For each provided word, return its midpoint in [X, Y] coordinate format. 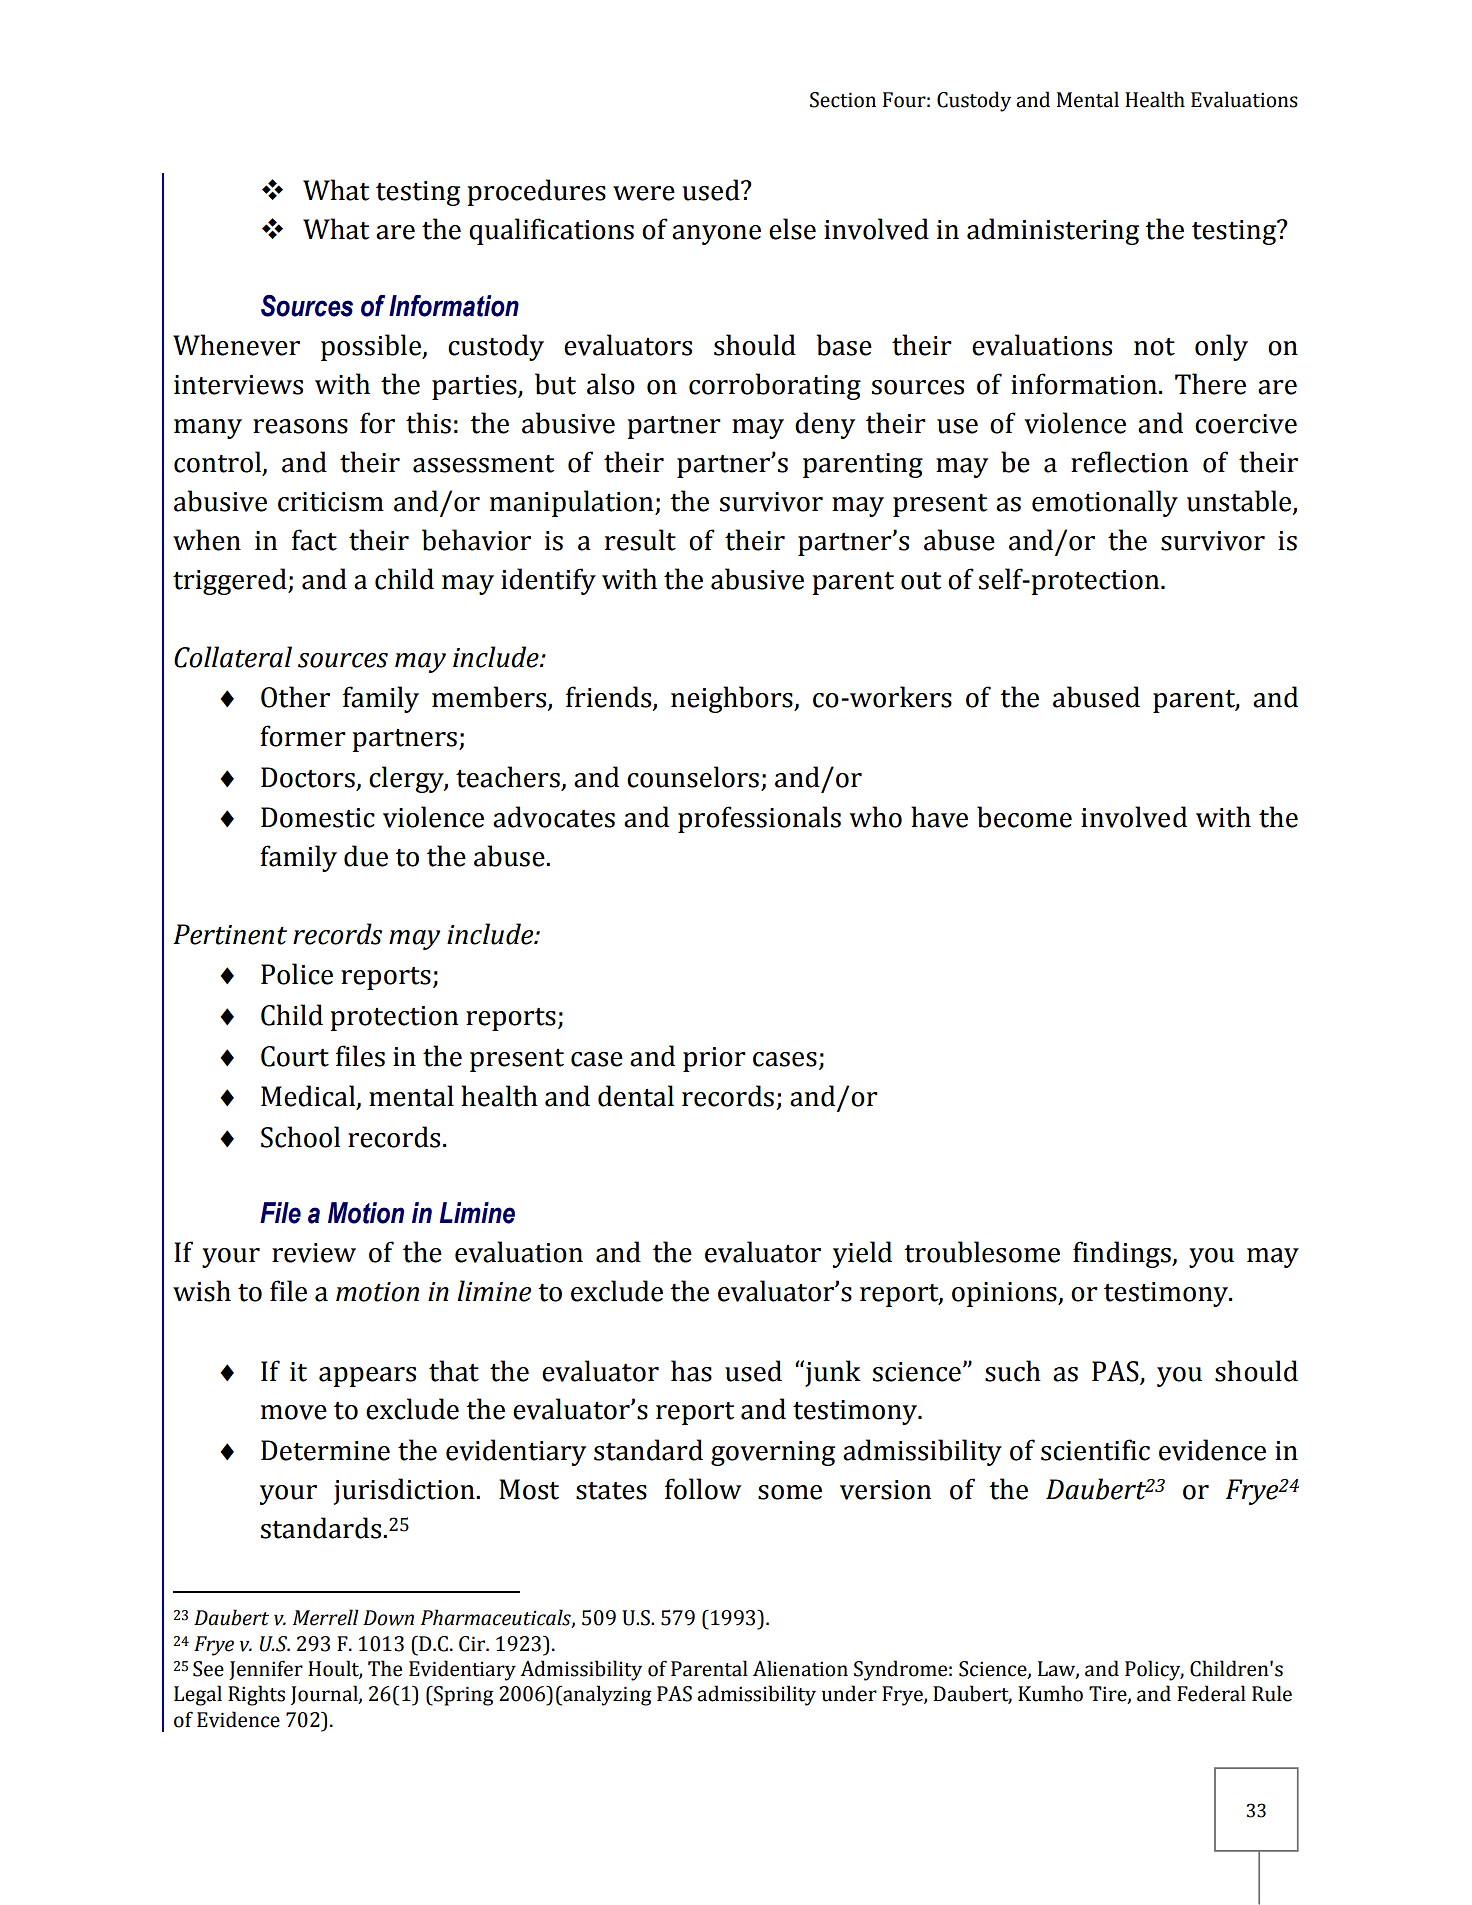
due [366, 856]
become [1024, 817]
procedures [536, 192]
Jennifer [266, 1670]
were [644, 193]
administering [1053, 231]
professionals [759, 819]
